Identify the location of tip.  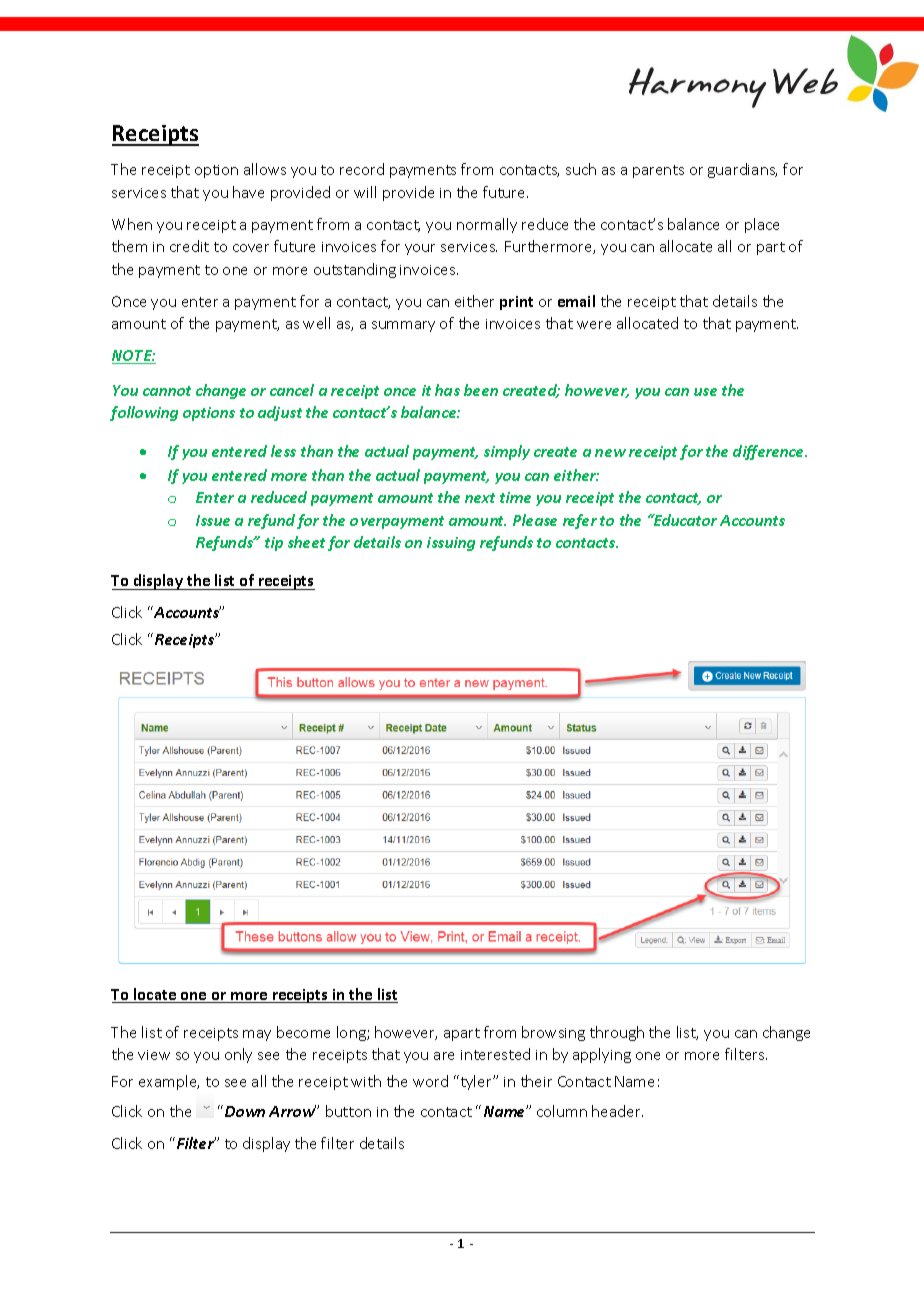
(274, 544).
